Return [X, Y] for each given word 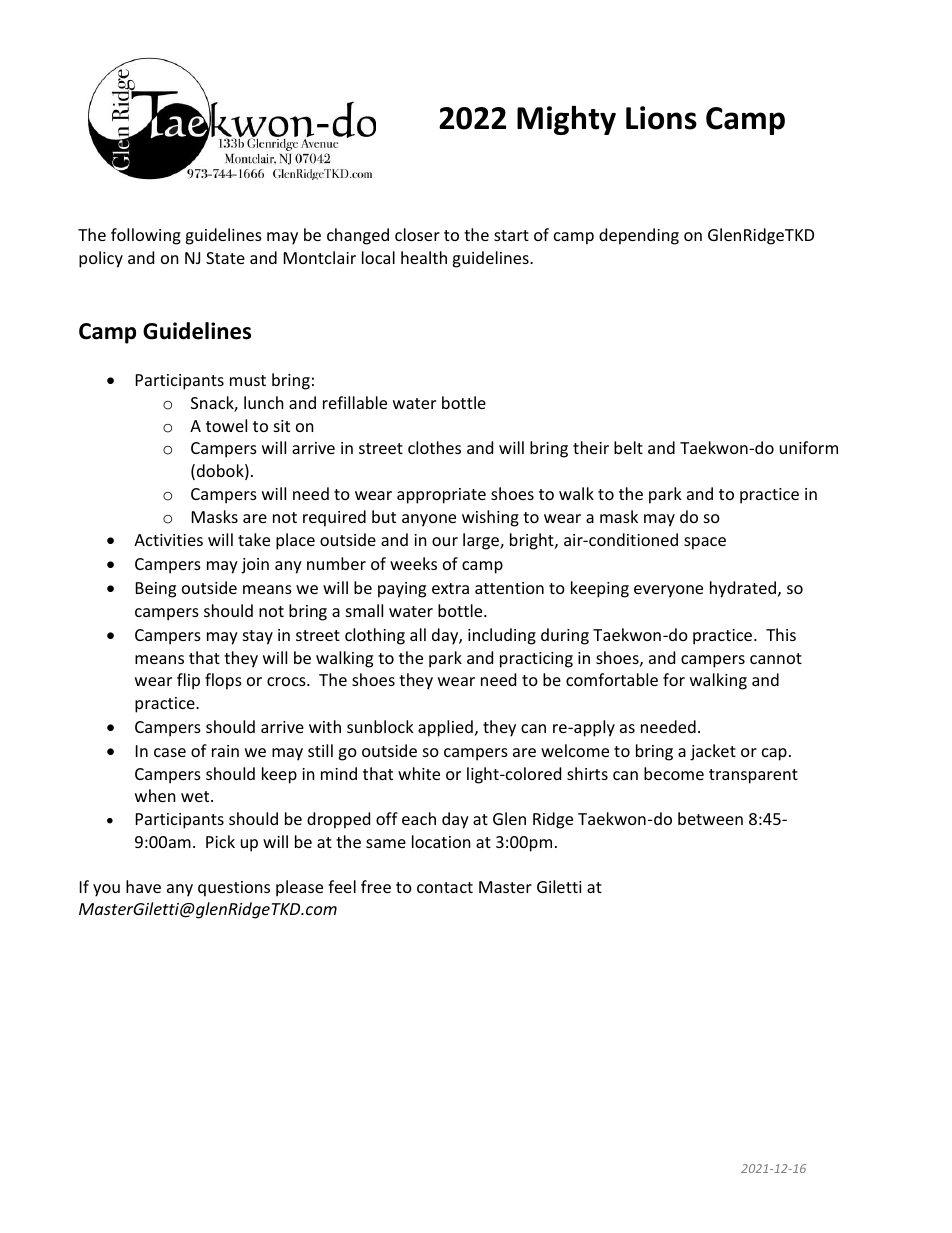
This [781, 634]
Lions [661, 118]
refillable [355, 402]
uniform [809, 447]
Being [156, 590]
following [146, 236]
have [143, 886]
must [248, 380]
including [502, 636]
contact [445, 887]
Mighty [566, 120]
